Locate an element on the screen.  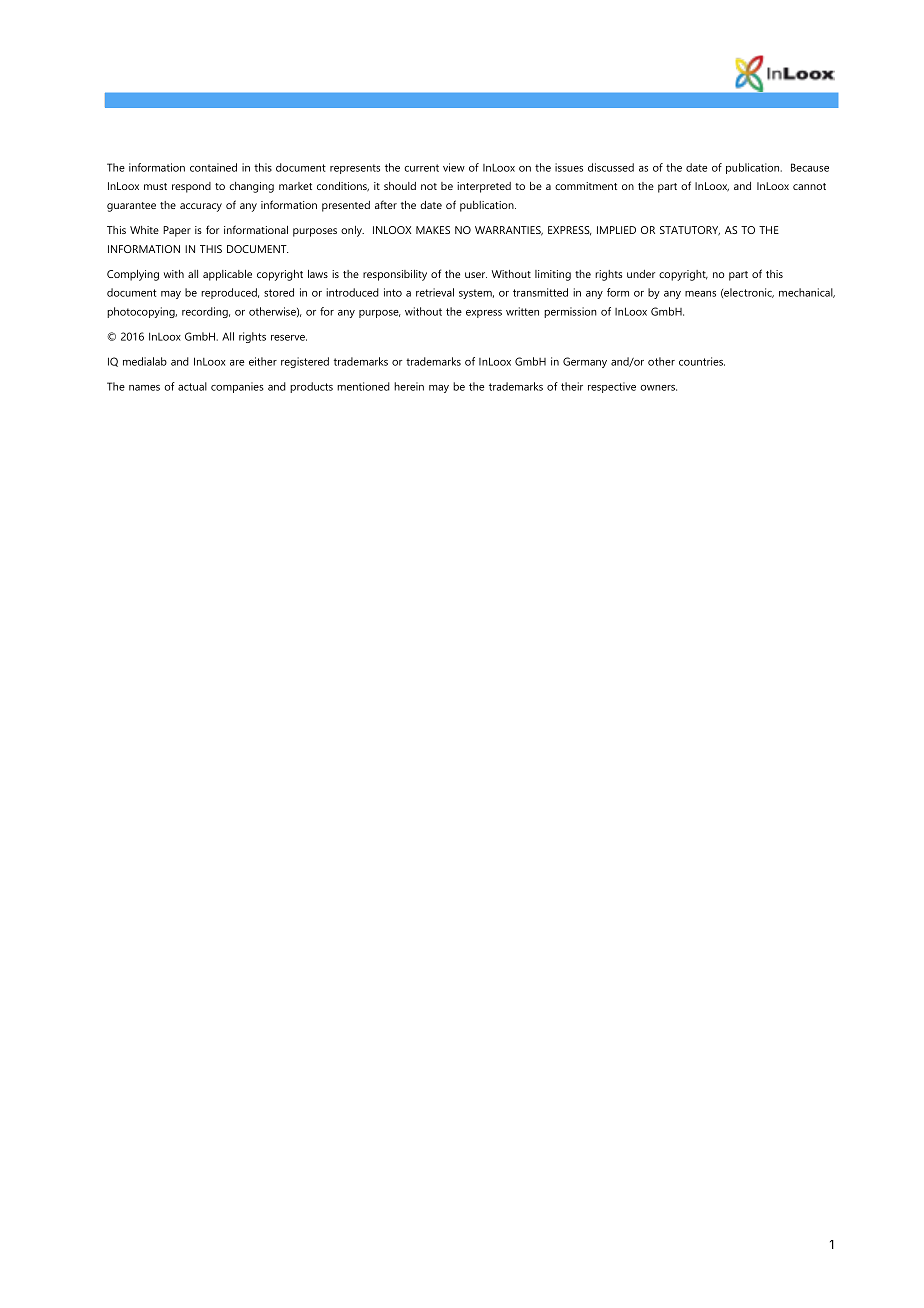
view is located at coordinates (454, 167).
